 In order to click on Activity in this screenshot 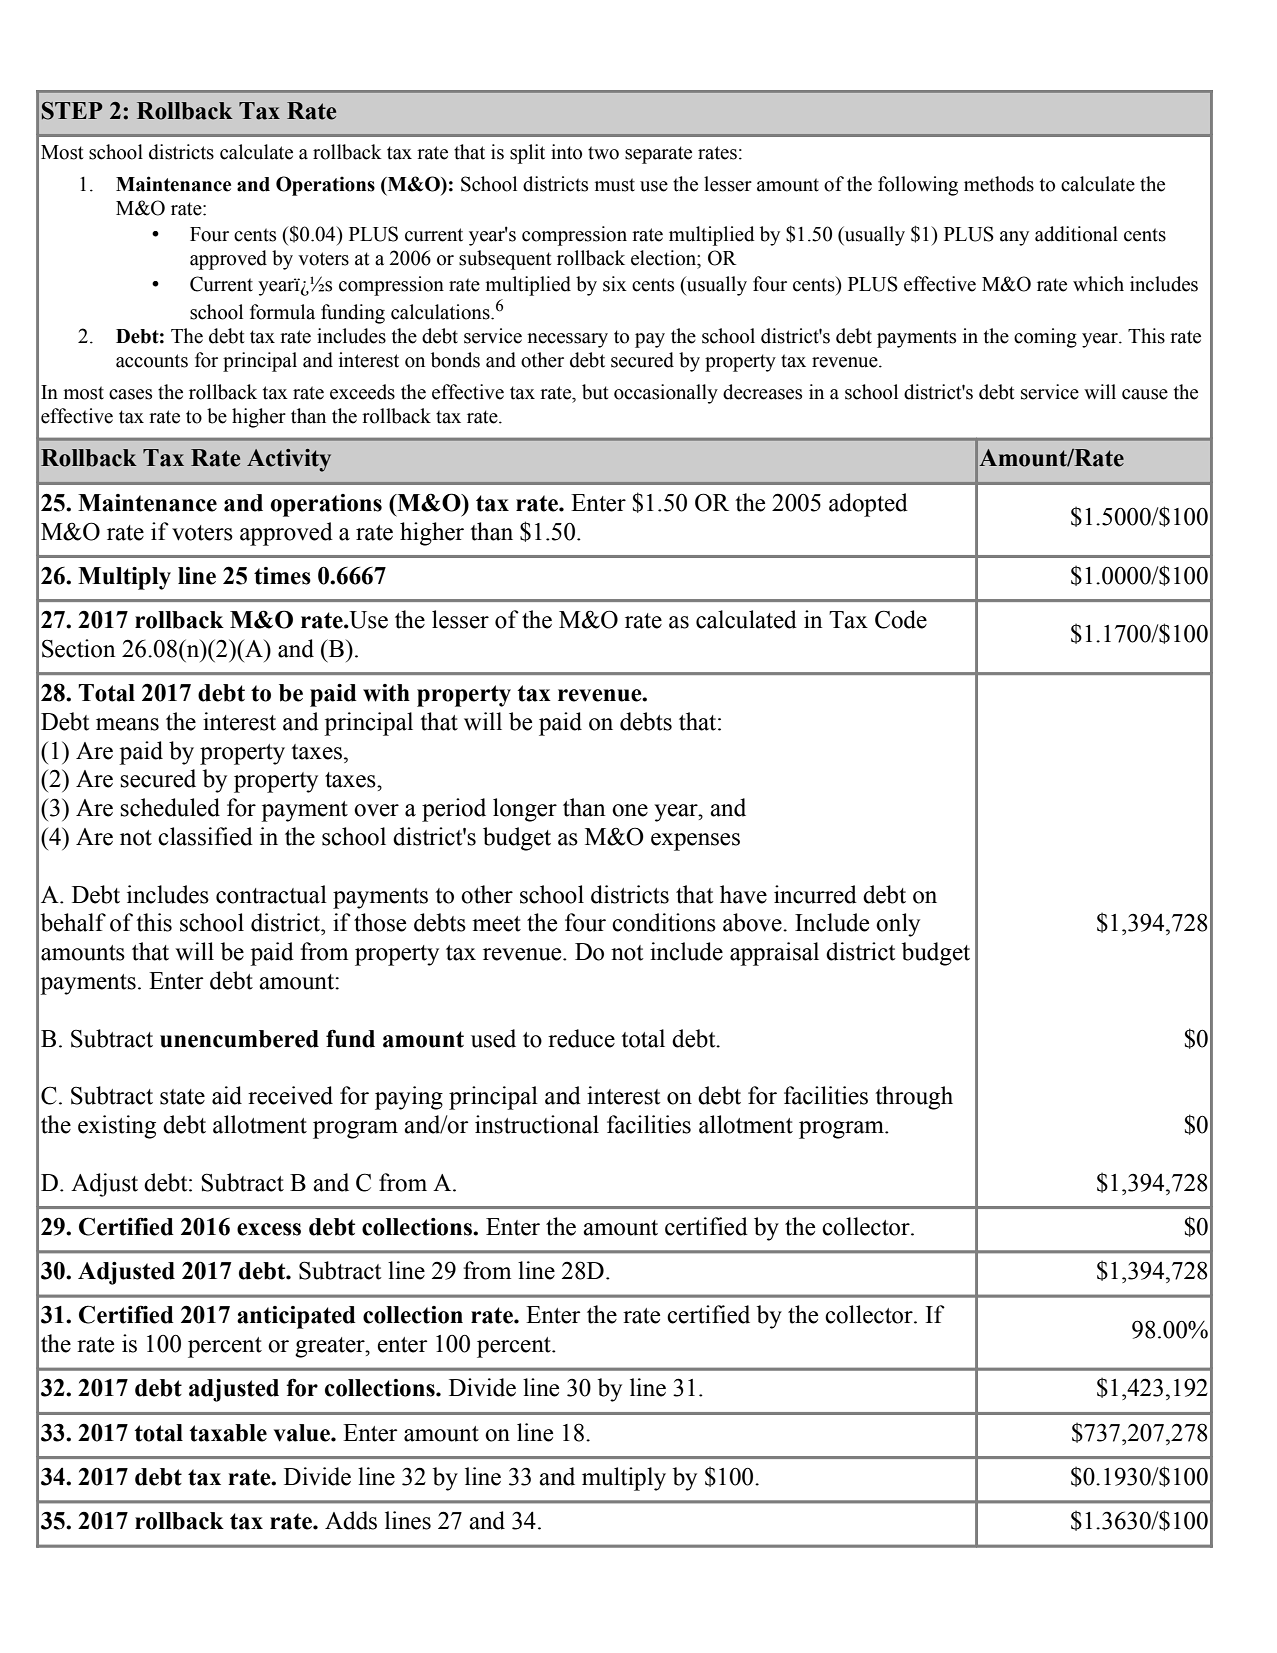, I will do `click(289, 460)`.
